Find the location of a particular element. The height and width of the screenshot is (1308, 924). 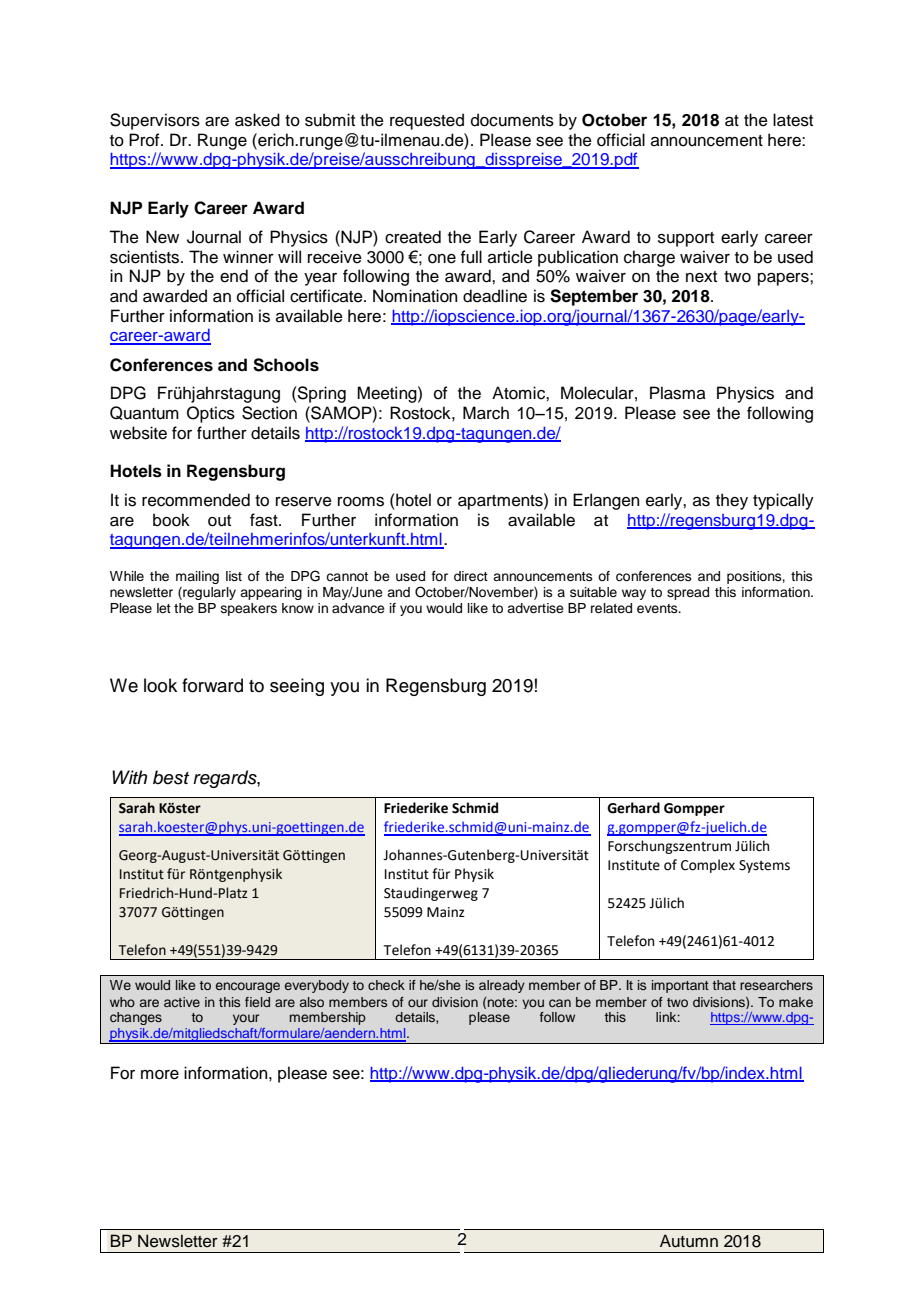

Plasma is located at coordinates (678, 393).
